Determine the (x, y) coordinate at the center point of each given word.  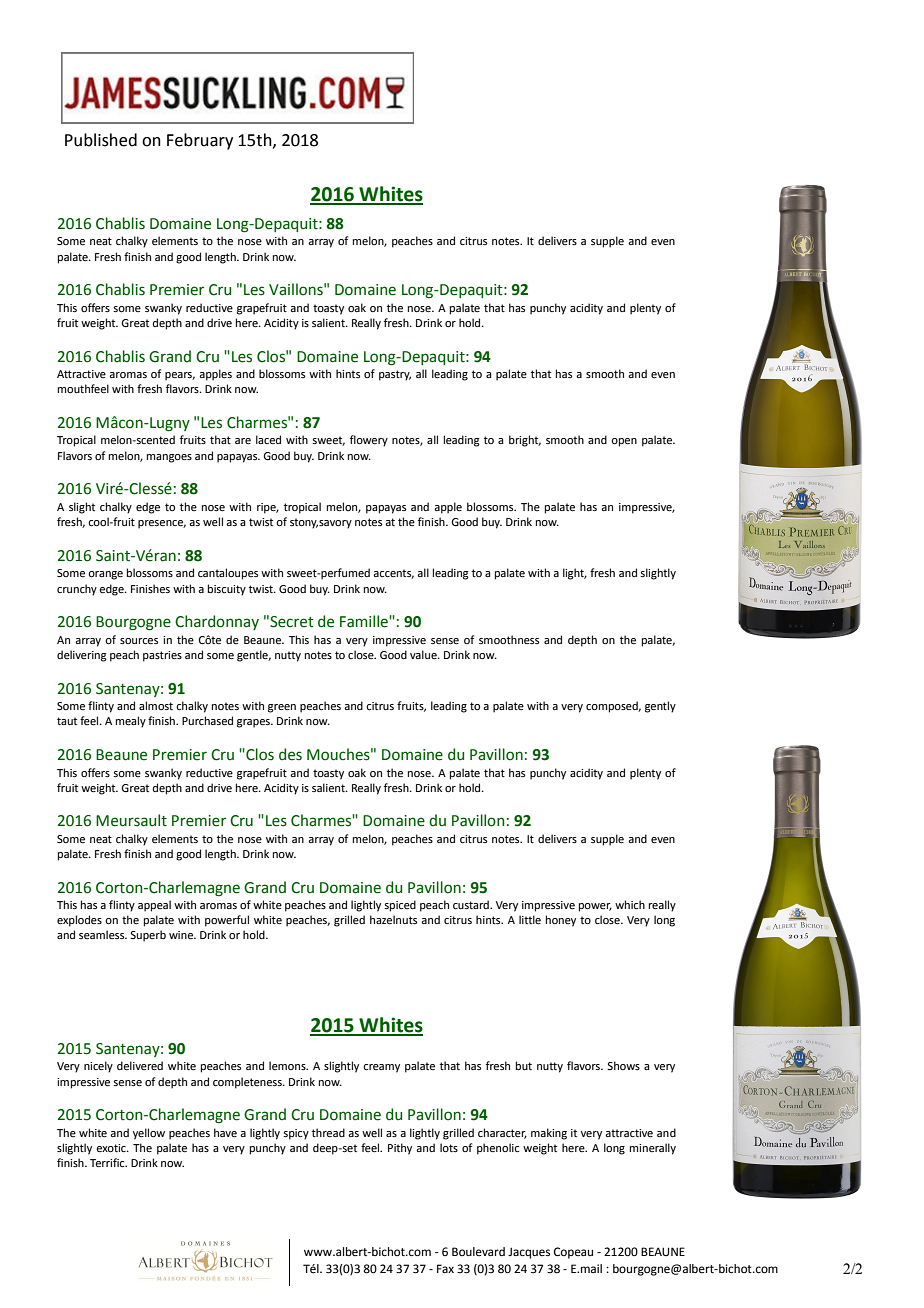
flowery (369, 441)
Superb (148, 936)
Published (101, 140)
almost (156, 705)
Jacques (529, 1253)
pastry (395, 375)
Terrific (108, 1162)
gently (660, 707)
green (282, 708)
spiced (400, 906)
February (200, 141)
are (243, 441)
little (530, 919)
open (624, 442)
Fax (445, 1268)
